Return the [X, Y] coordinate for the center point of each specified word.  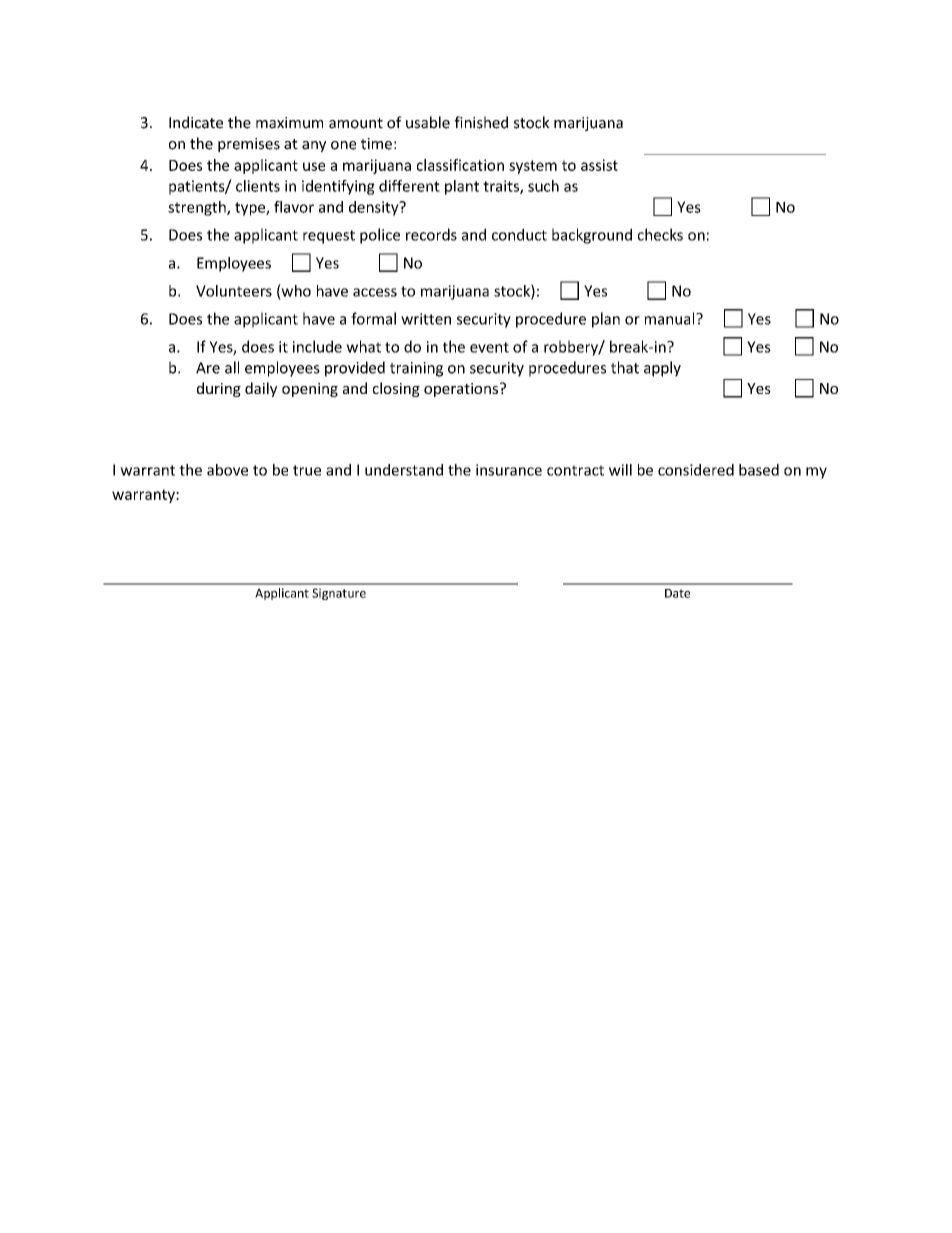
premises [249, 145]
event [489, 347]
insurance [509, 470]
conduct [519, 234]
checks [660, 234]
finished [481, 122]
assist [599, 165]
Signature [339, 594]
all [232, 367]
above [227, 470]
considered [696, 470]
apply [662, 369]
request [329, 237]
